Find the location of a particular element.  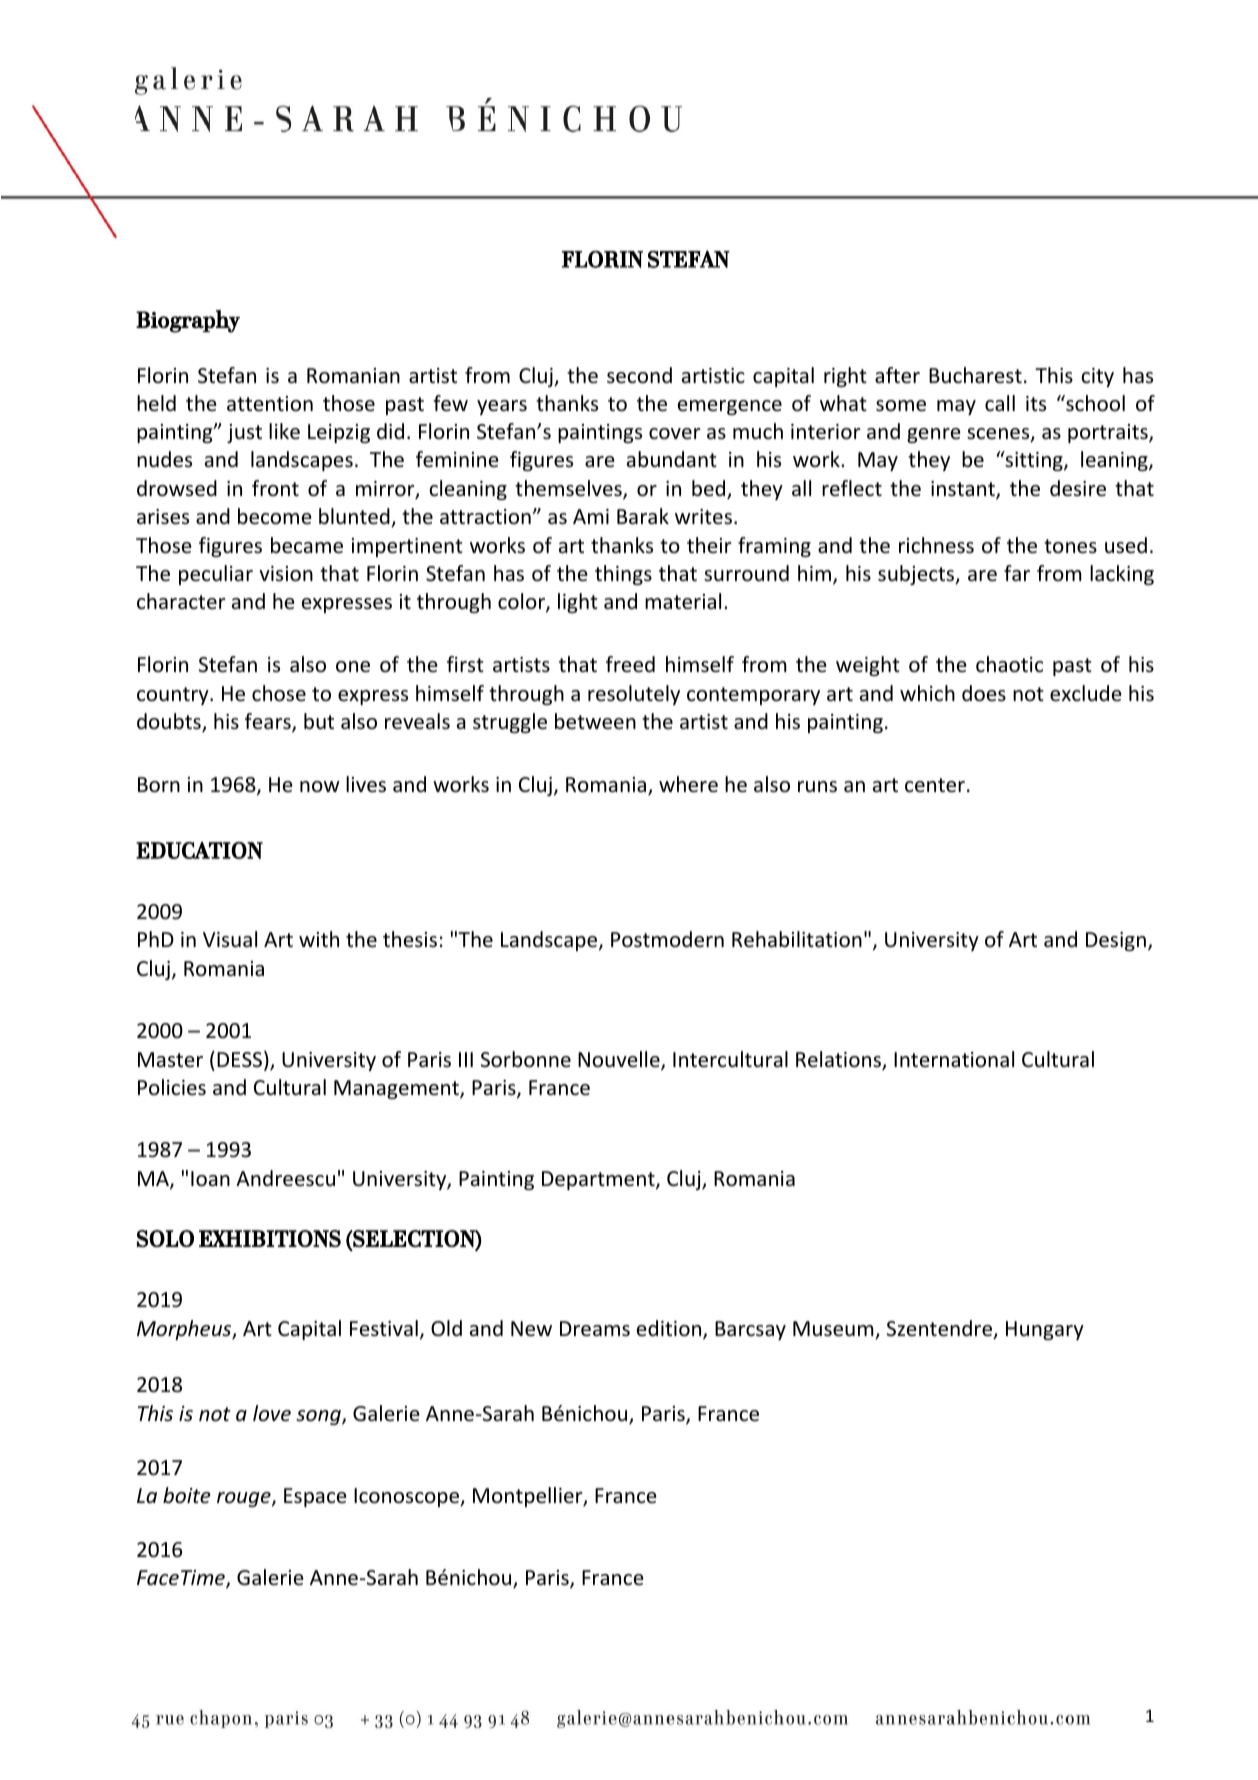

freed is located at coordinates (630, 664).
